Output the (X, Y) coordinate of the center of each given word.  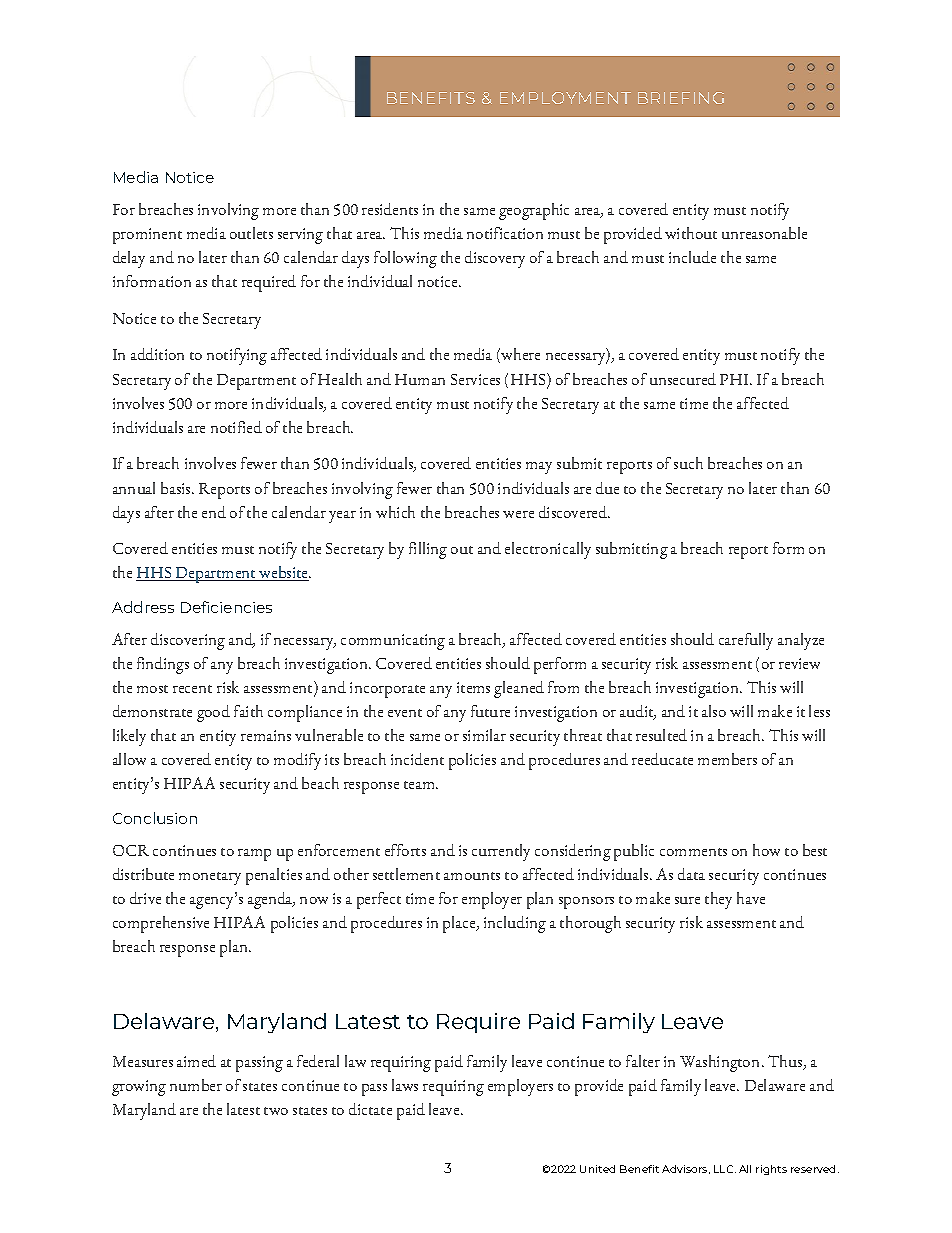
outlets (251, 233)
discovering (188, 641)
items (473, 687)
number (196, 1085)
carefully (746, 641)
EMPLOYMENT (565, 98)
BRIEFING (681, 98)
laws (405, 1085)
